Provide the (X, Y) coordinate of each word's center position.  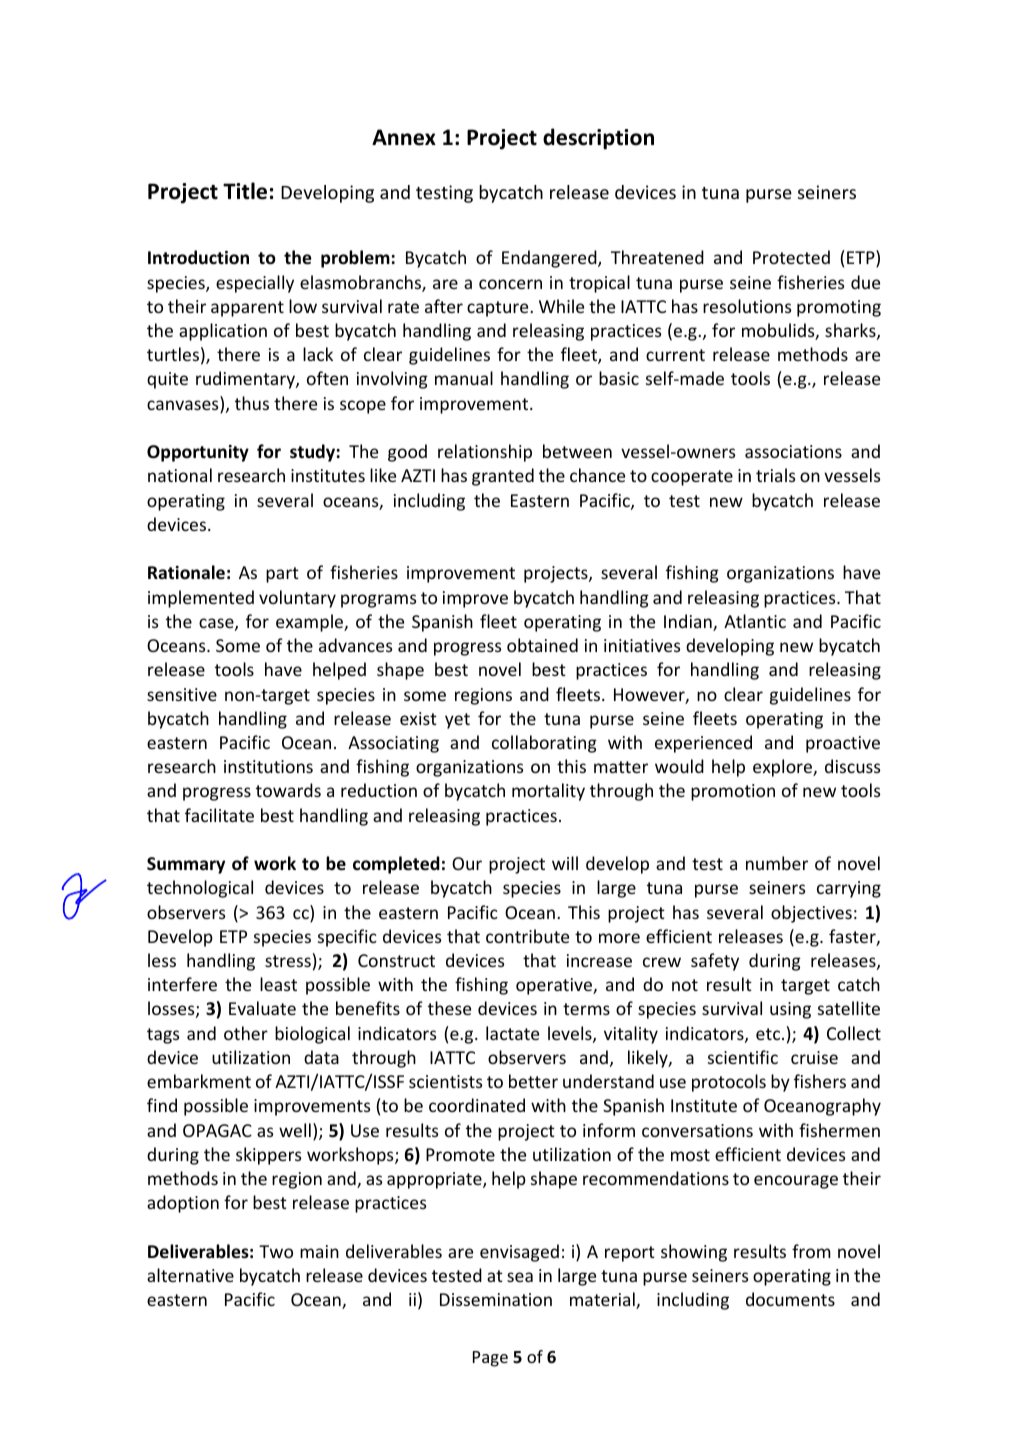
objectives (811, 914)
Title (245, 191)
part (282, 575)
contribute (527, 936)
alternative (190, 1275)
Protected (791, 257)
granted (503, 477)
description (598, 139)
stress (288, 961)
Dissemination (496, 1299)
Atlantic (755, 621)
